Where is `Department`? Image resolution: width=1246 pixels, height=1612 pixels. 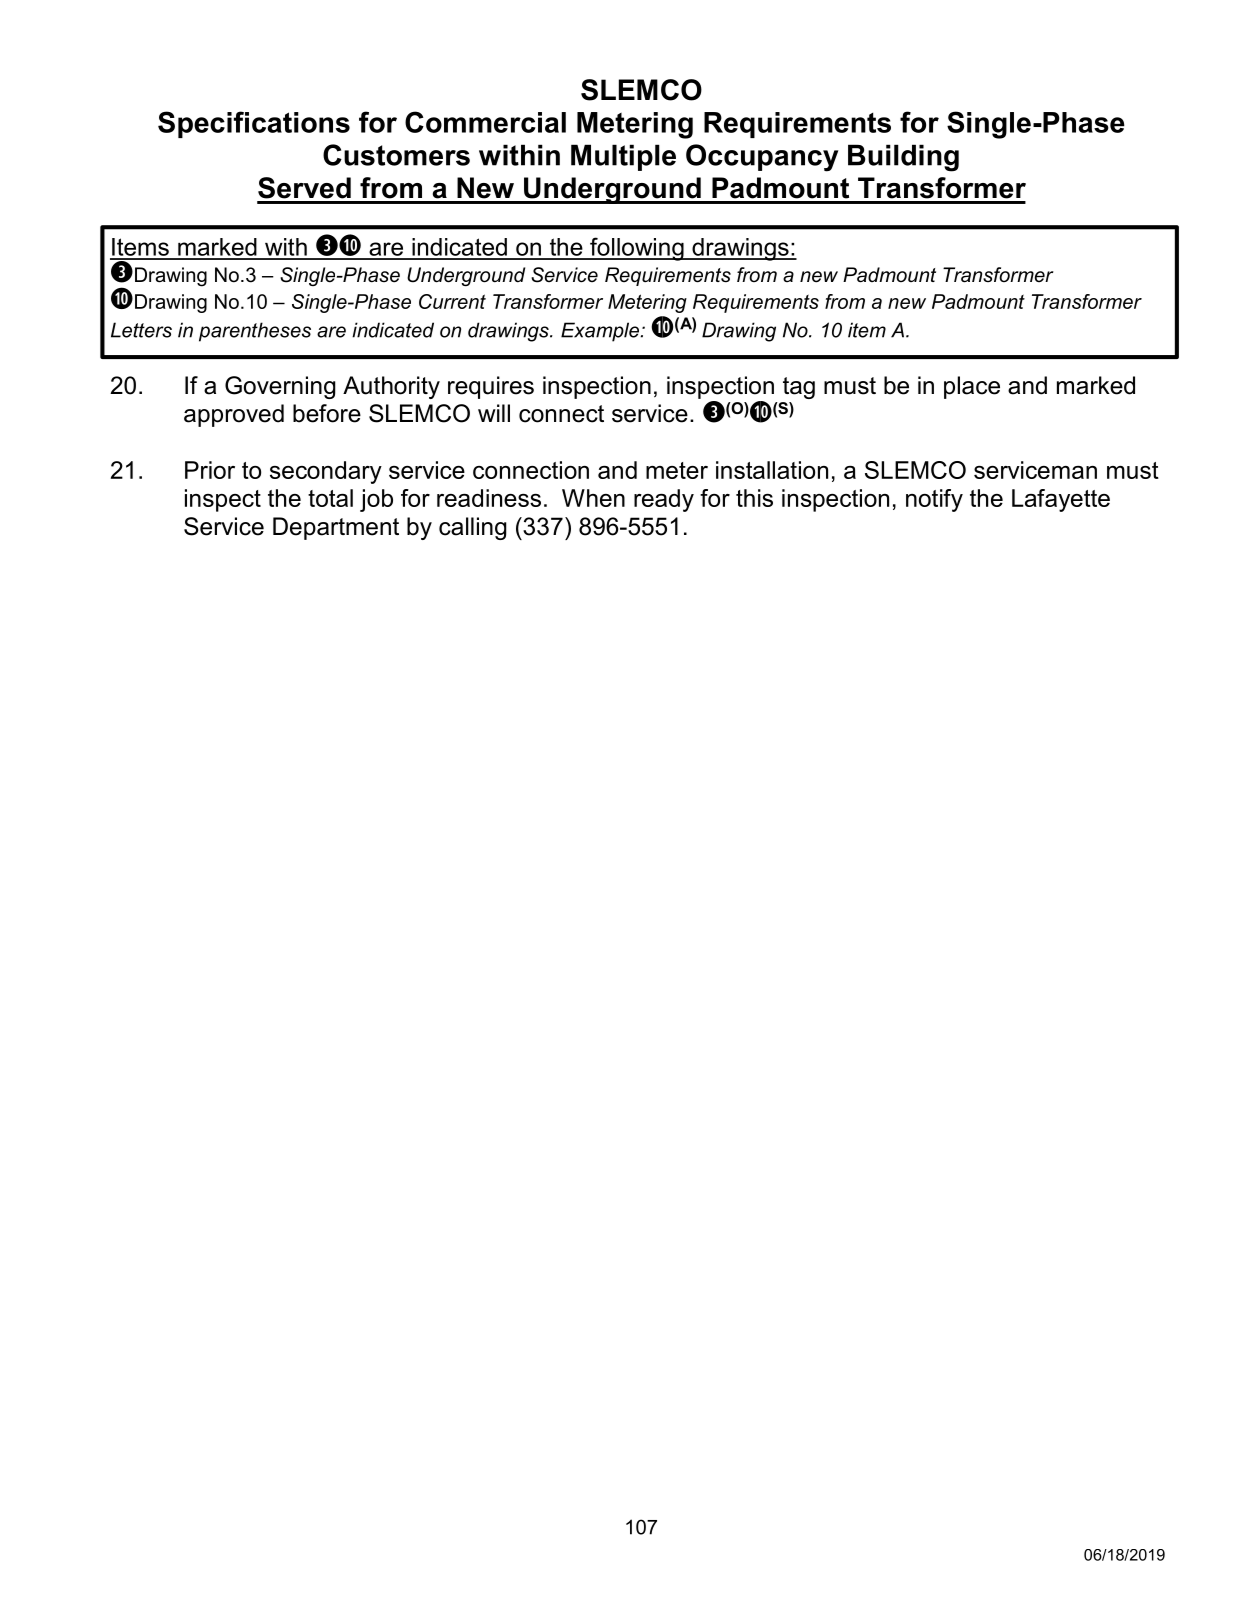 Department is located at coordinates (336, 528).
